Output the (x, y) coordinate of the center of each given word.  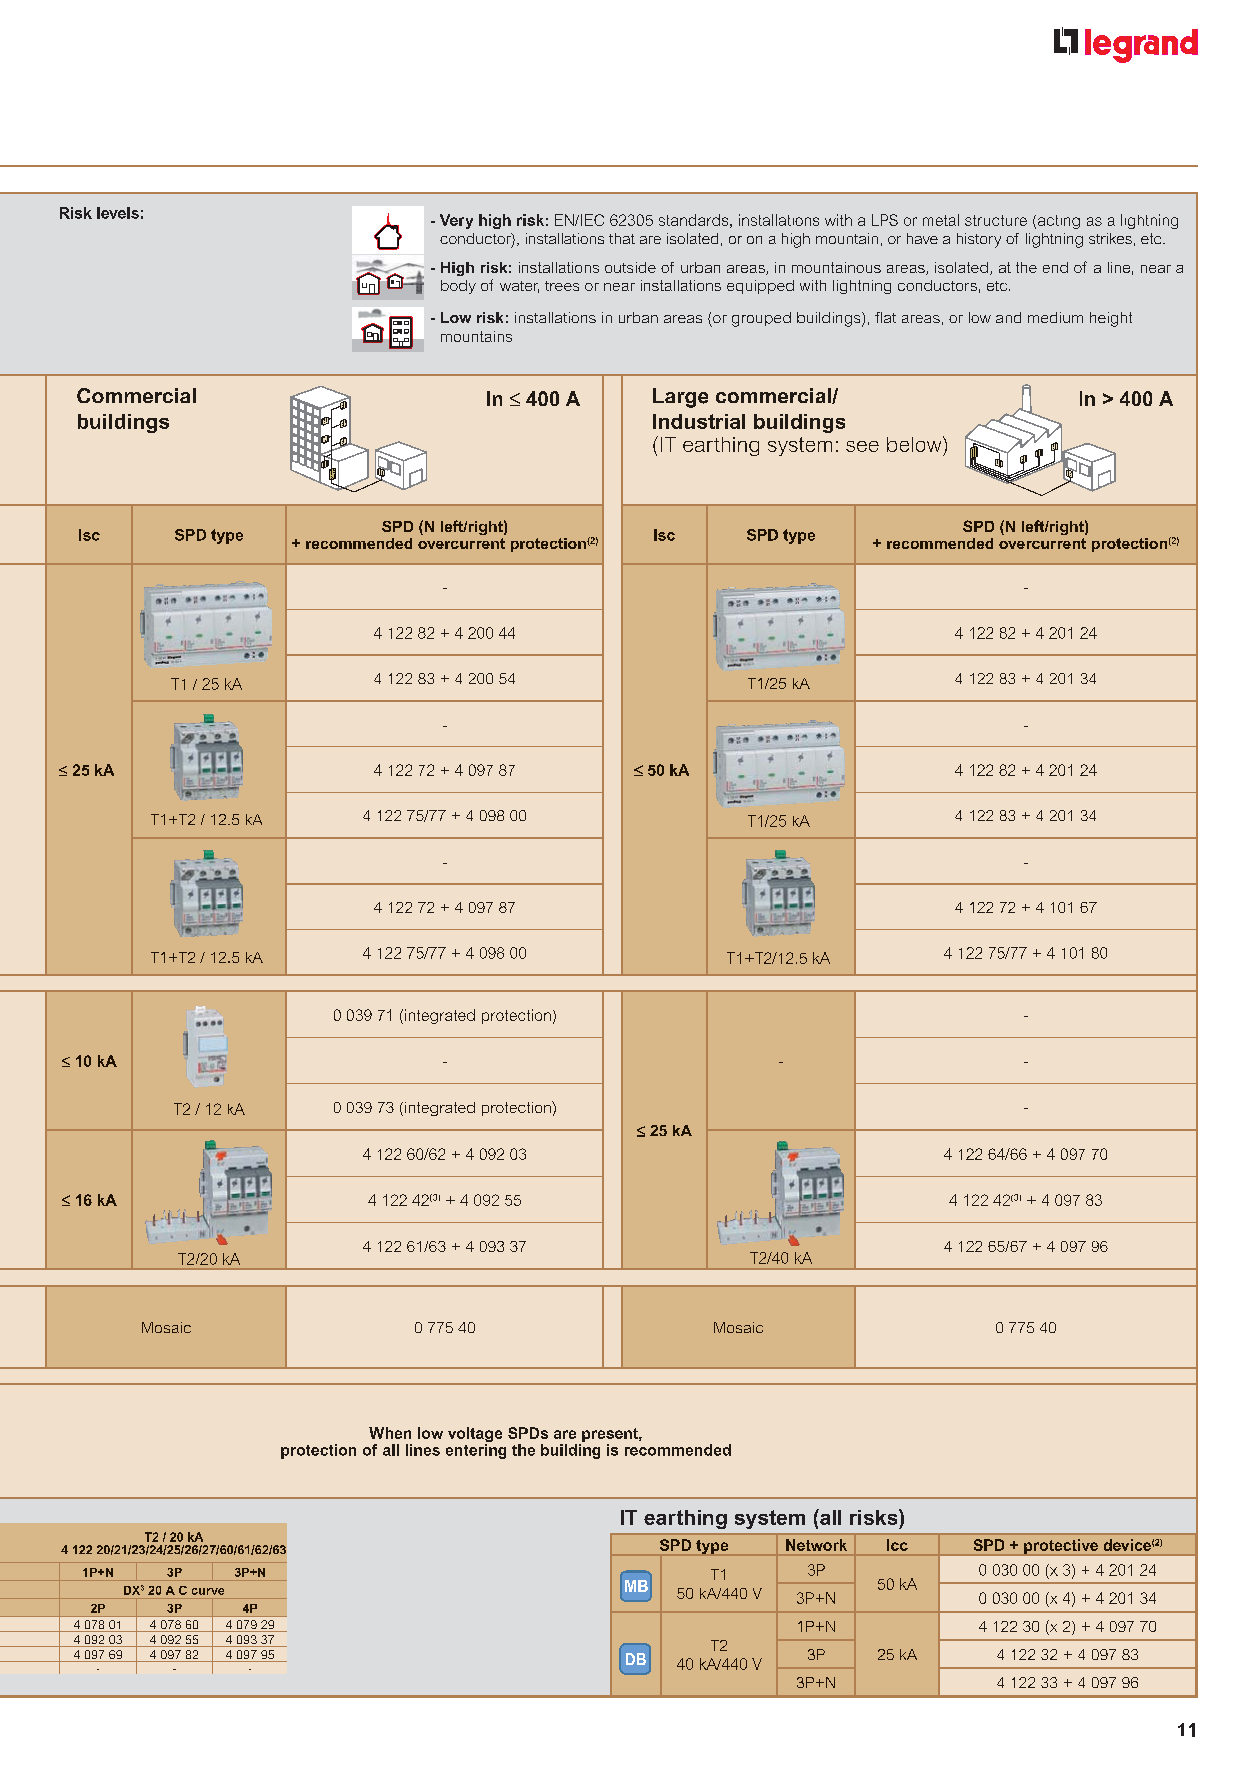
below (915, 444)
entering (476, 1451)
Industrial (699, 421)
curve (208, 1591)
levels (118, 213)
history (979, 240)
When (390, 1433)
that (622, 238)
